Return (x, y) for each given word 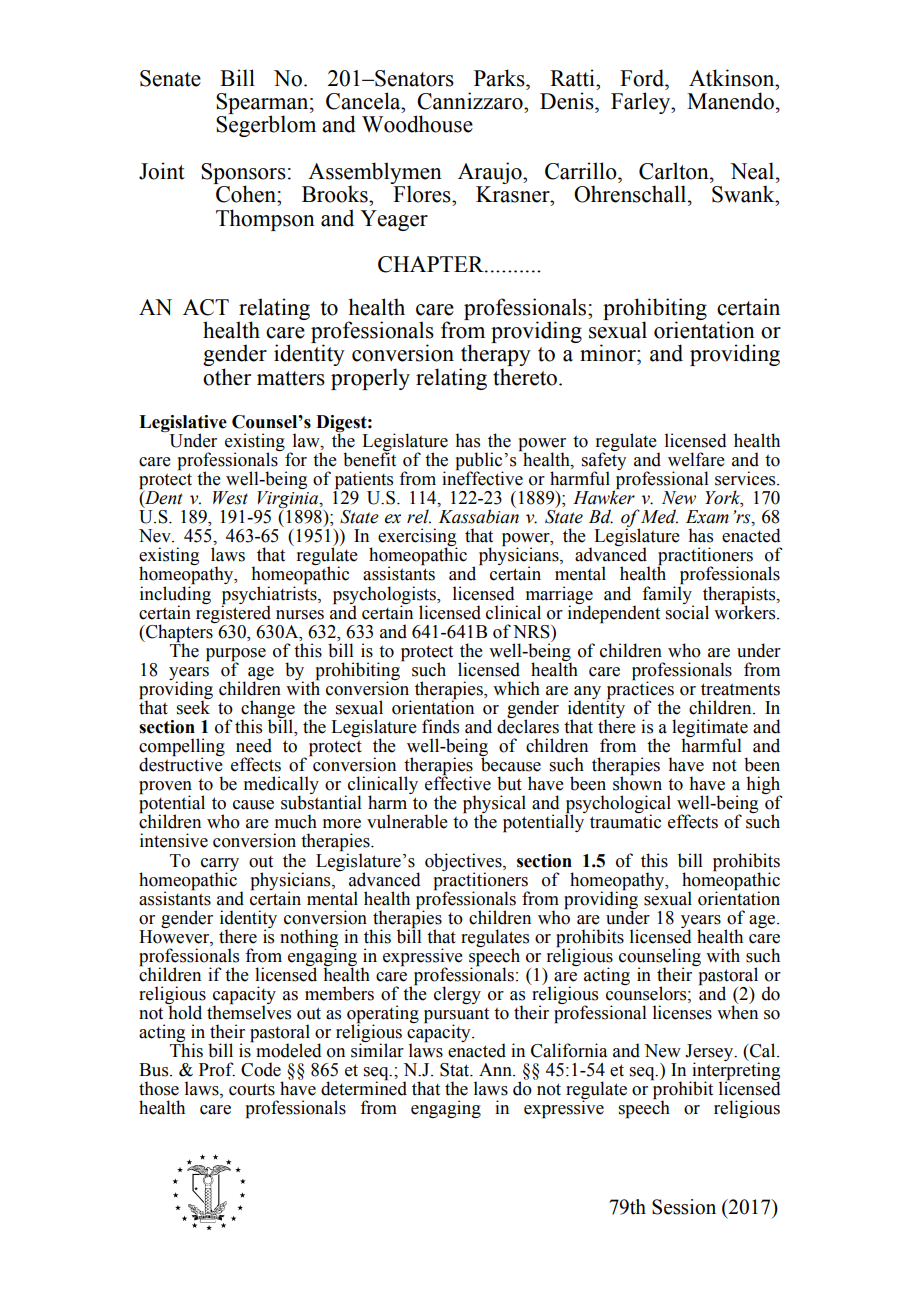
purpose (236, 655)
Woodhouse (417, 124)
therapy (495, 356)
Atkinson (733, 78)
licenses (682, 1012)
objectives (464, 863)
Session (684, 1207)
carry (220, 865)
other (227, 377)
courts (252, 1089)
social (687, 611)
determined (364, 1088)
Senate (170, 78)
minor (609, 353)
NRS (532, 632)
